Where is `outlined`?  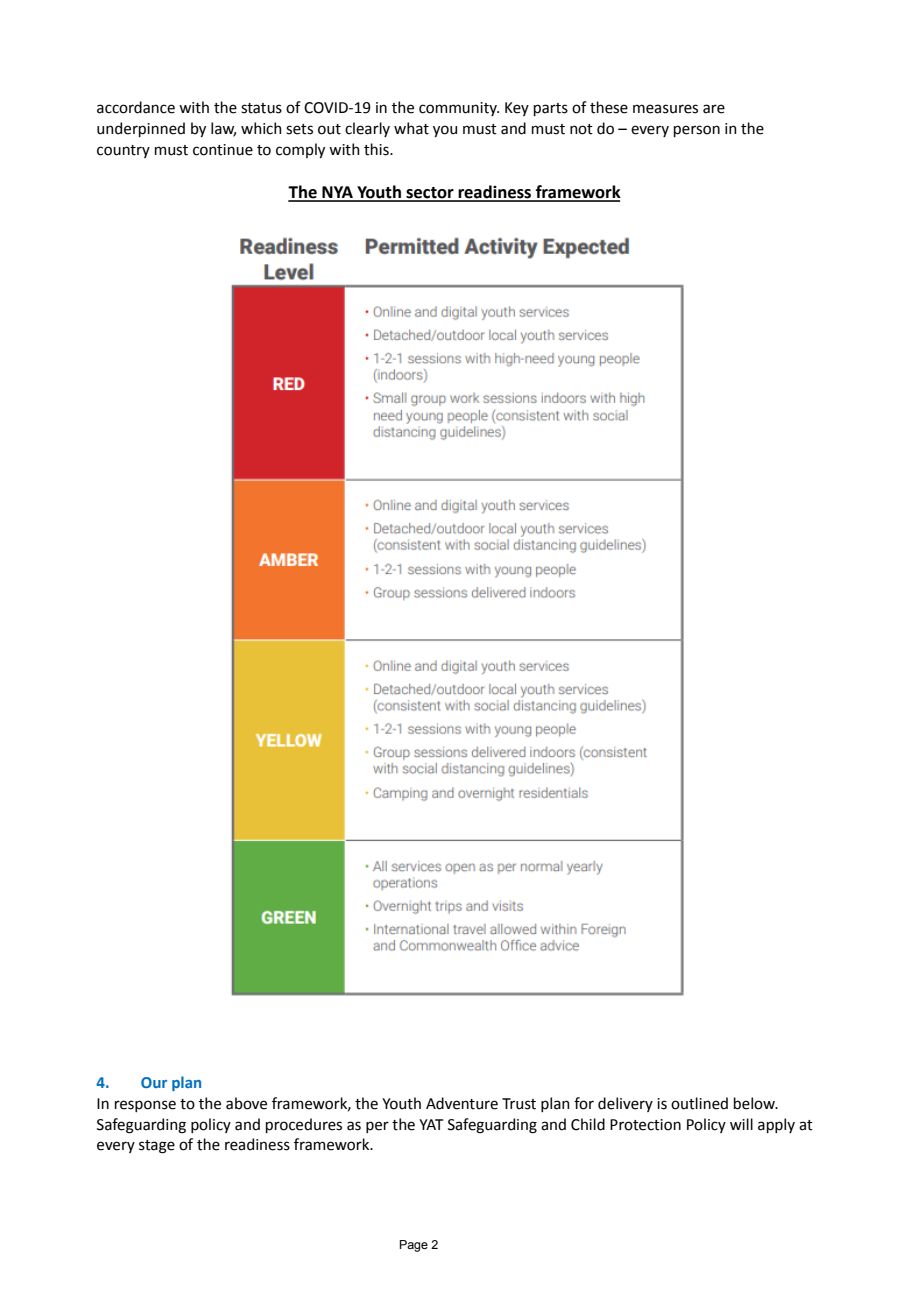
outlined is located at coordinates (699, 1103).
